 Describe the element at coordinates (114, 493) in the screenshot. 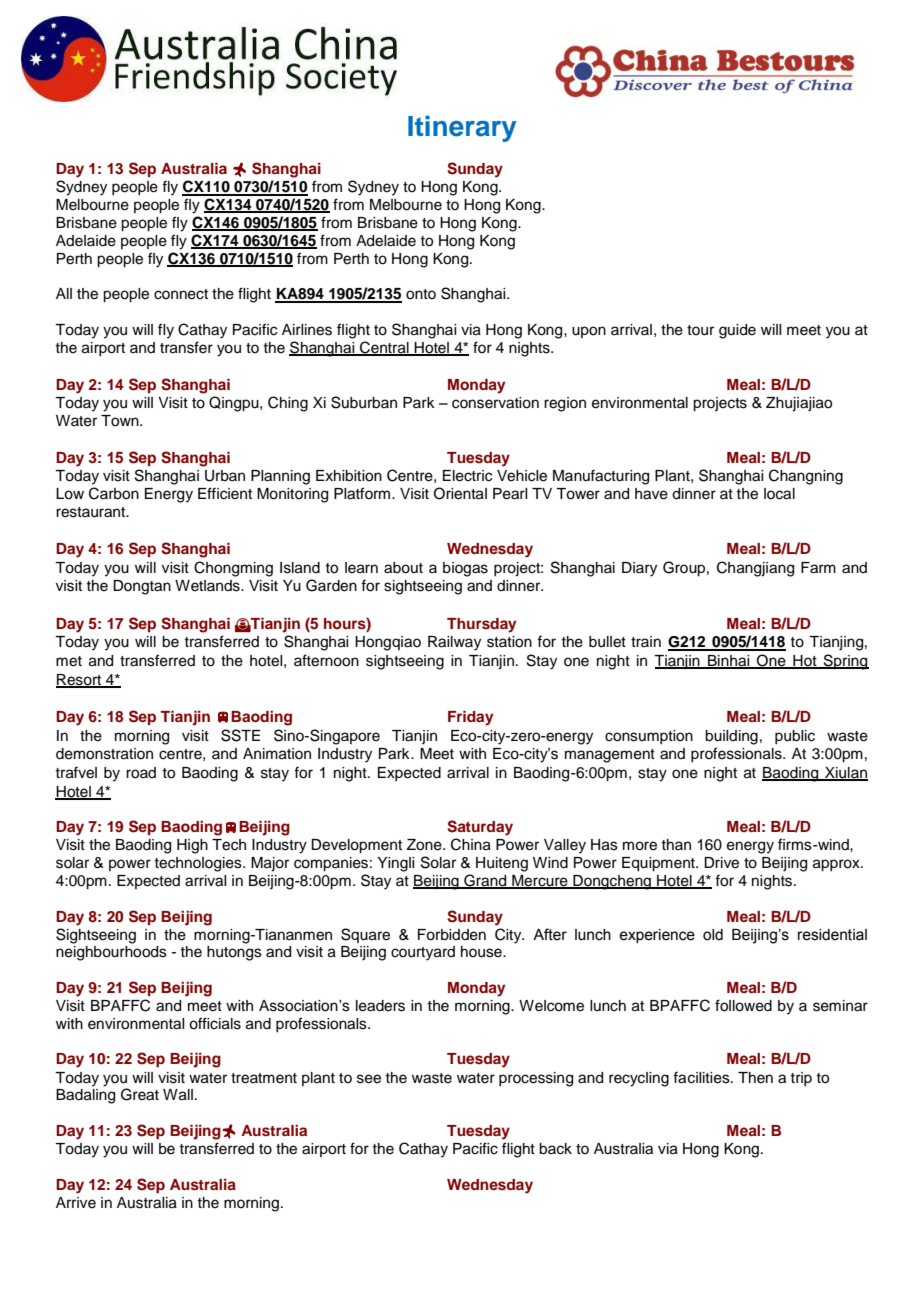

I see `Carbon` at that location.
